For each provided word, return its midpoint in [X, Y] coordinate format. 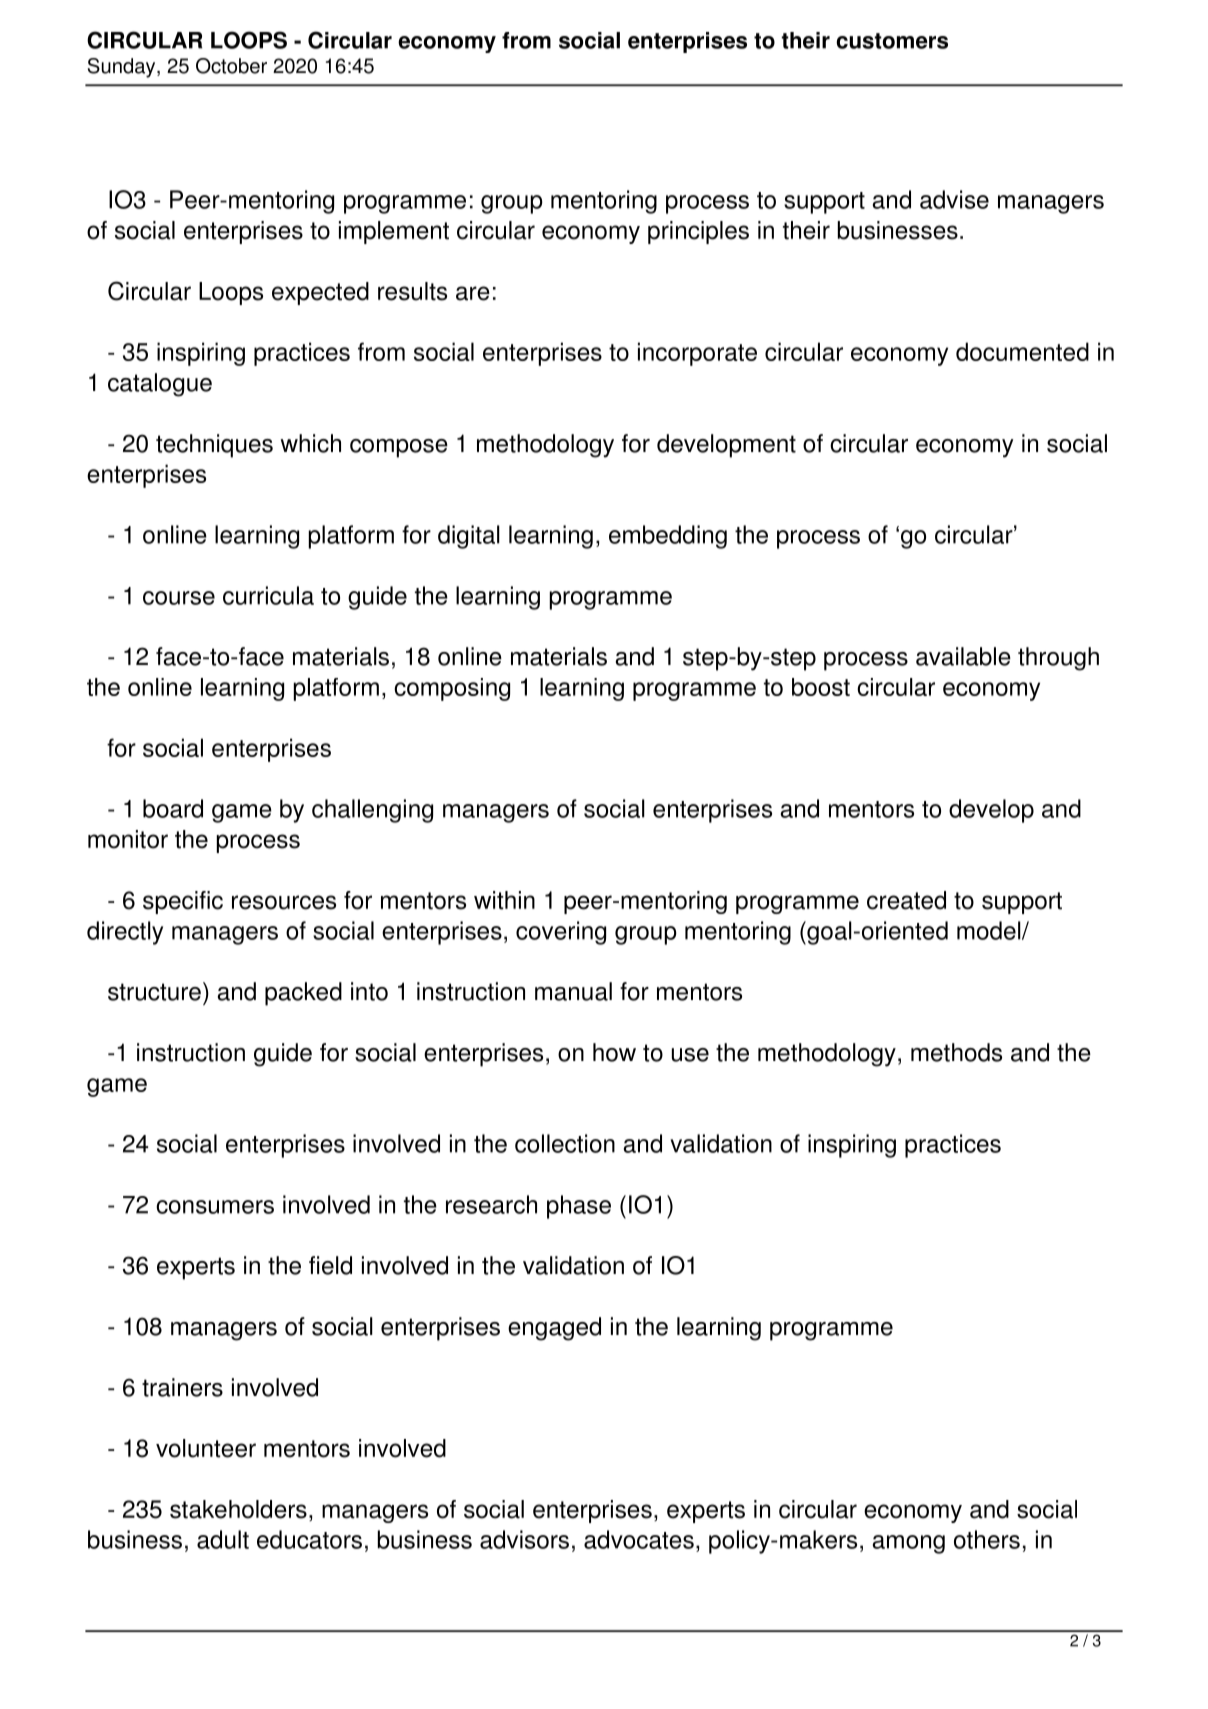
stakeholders [238, 1509]
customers [892, 41]
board [173, 808]
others [987, 1539]
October [231, 66]
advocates [639, 1539]
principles [698, 232]
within [504, 900]
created [906, 900]
